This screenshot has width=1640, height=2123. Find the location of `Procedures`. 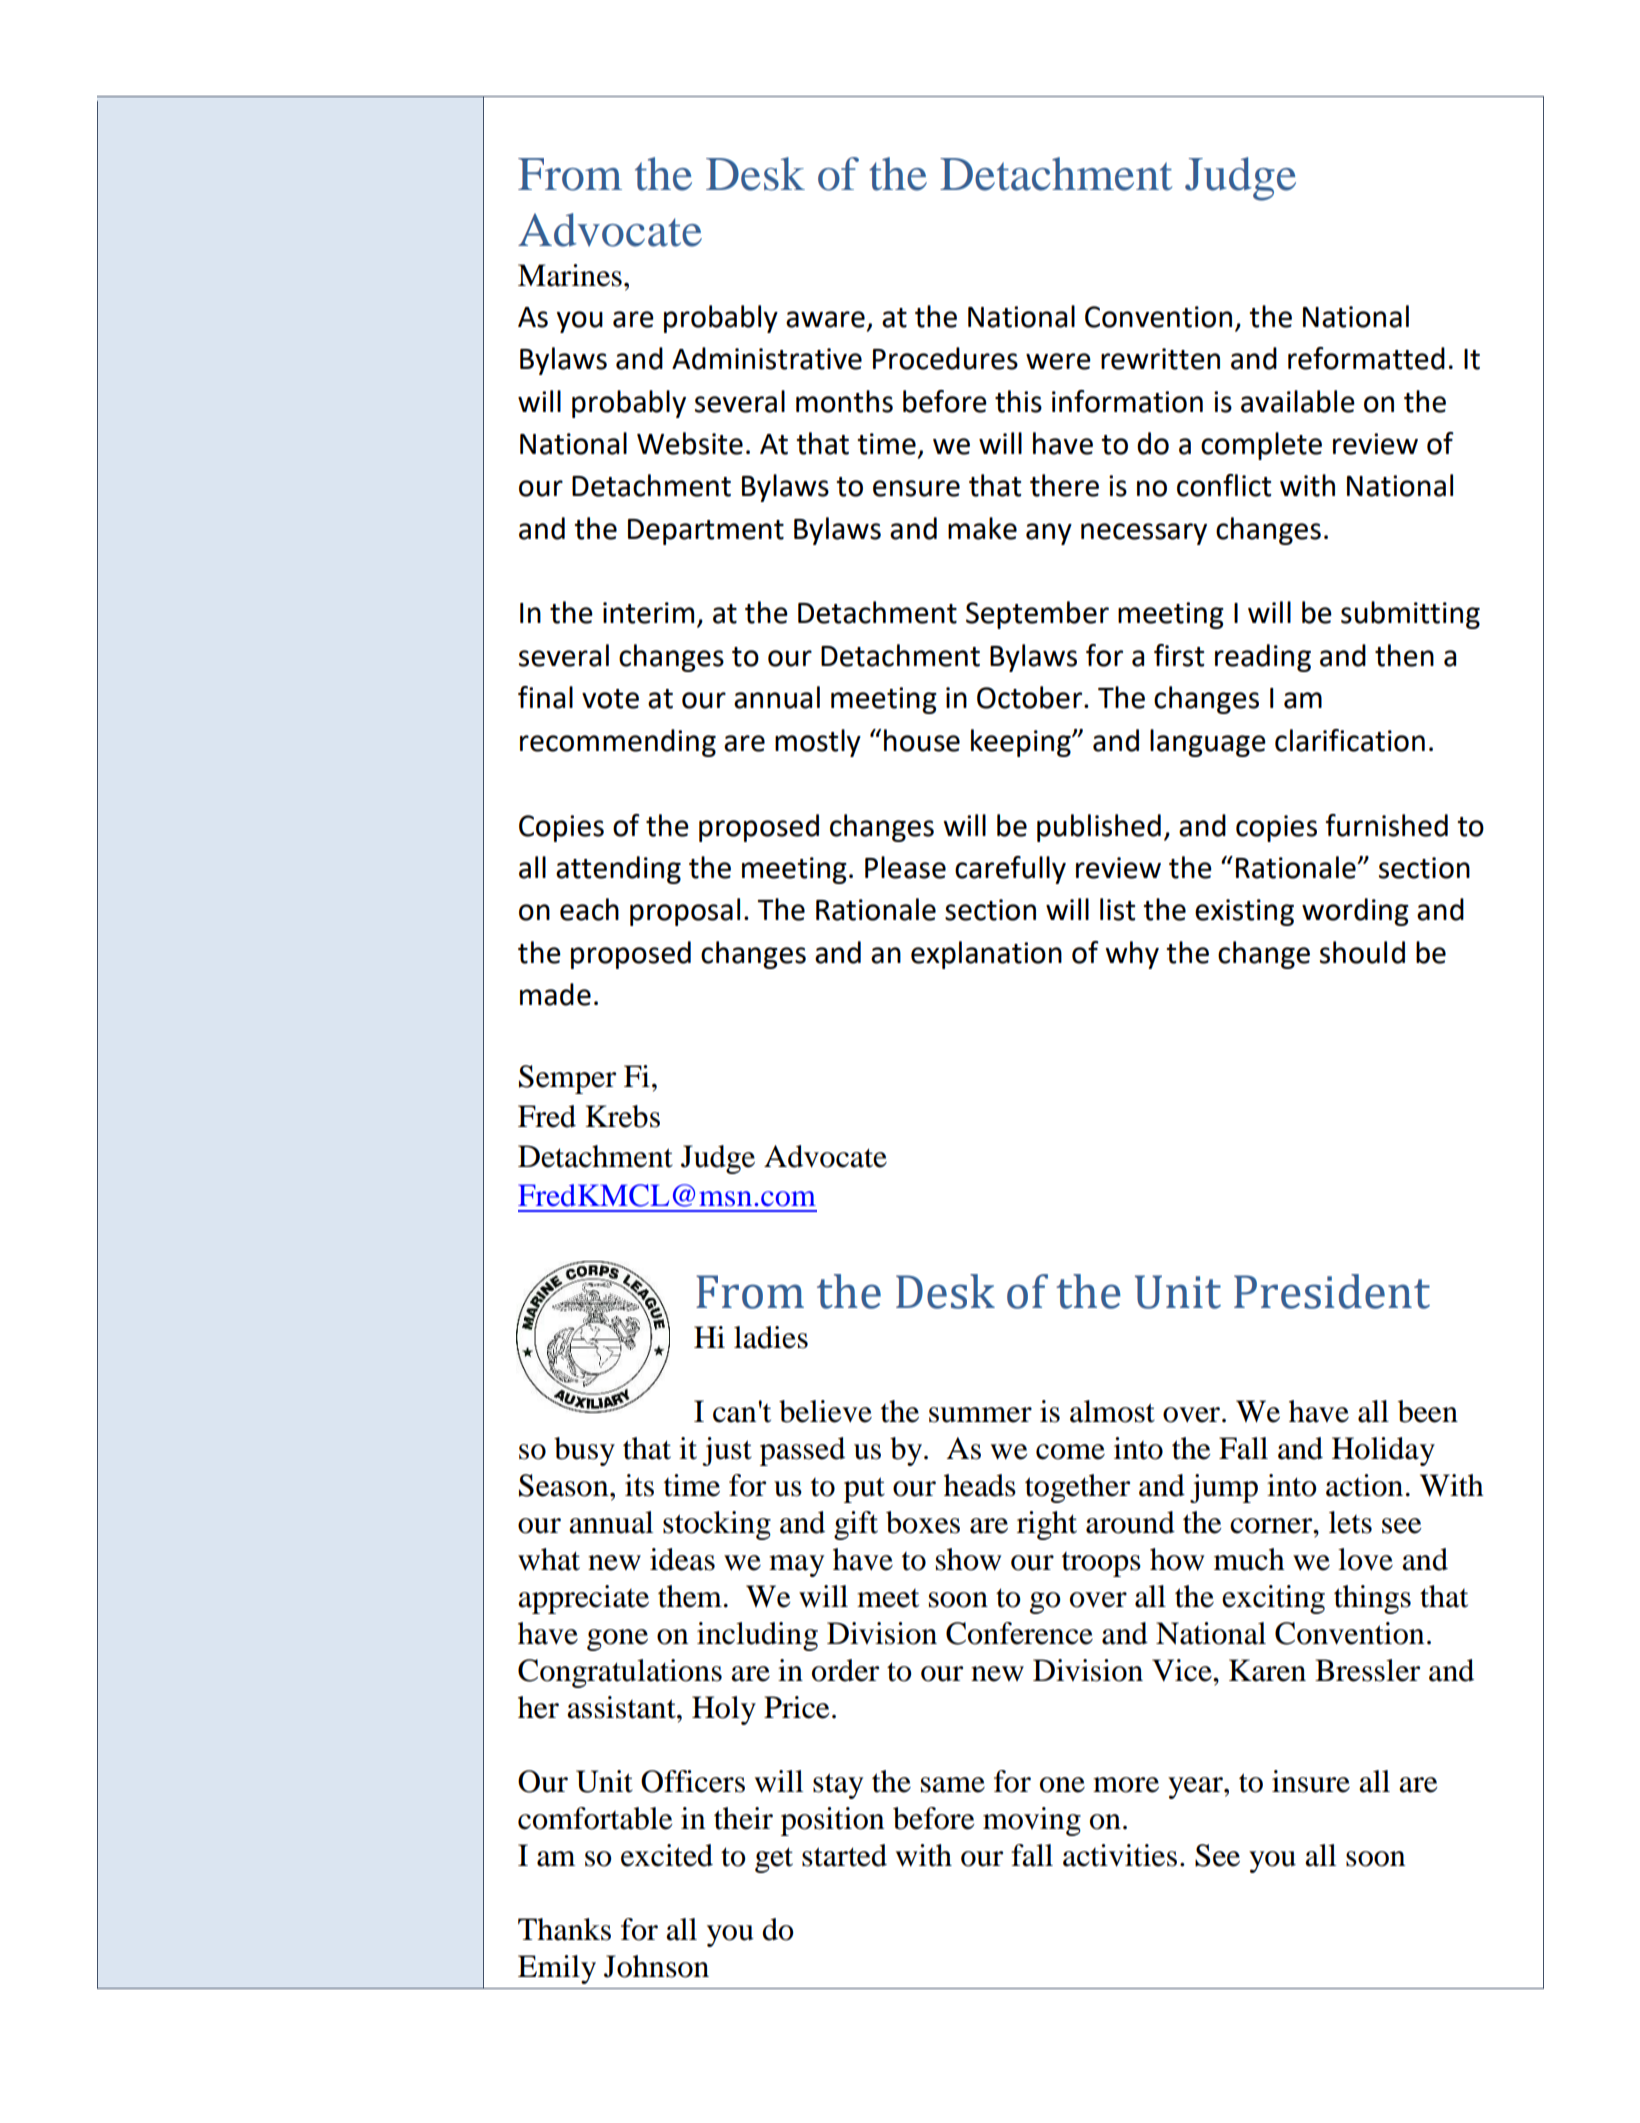

Procedures is located at coordinates (945, 358).
